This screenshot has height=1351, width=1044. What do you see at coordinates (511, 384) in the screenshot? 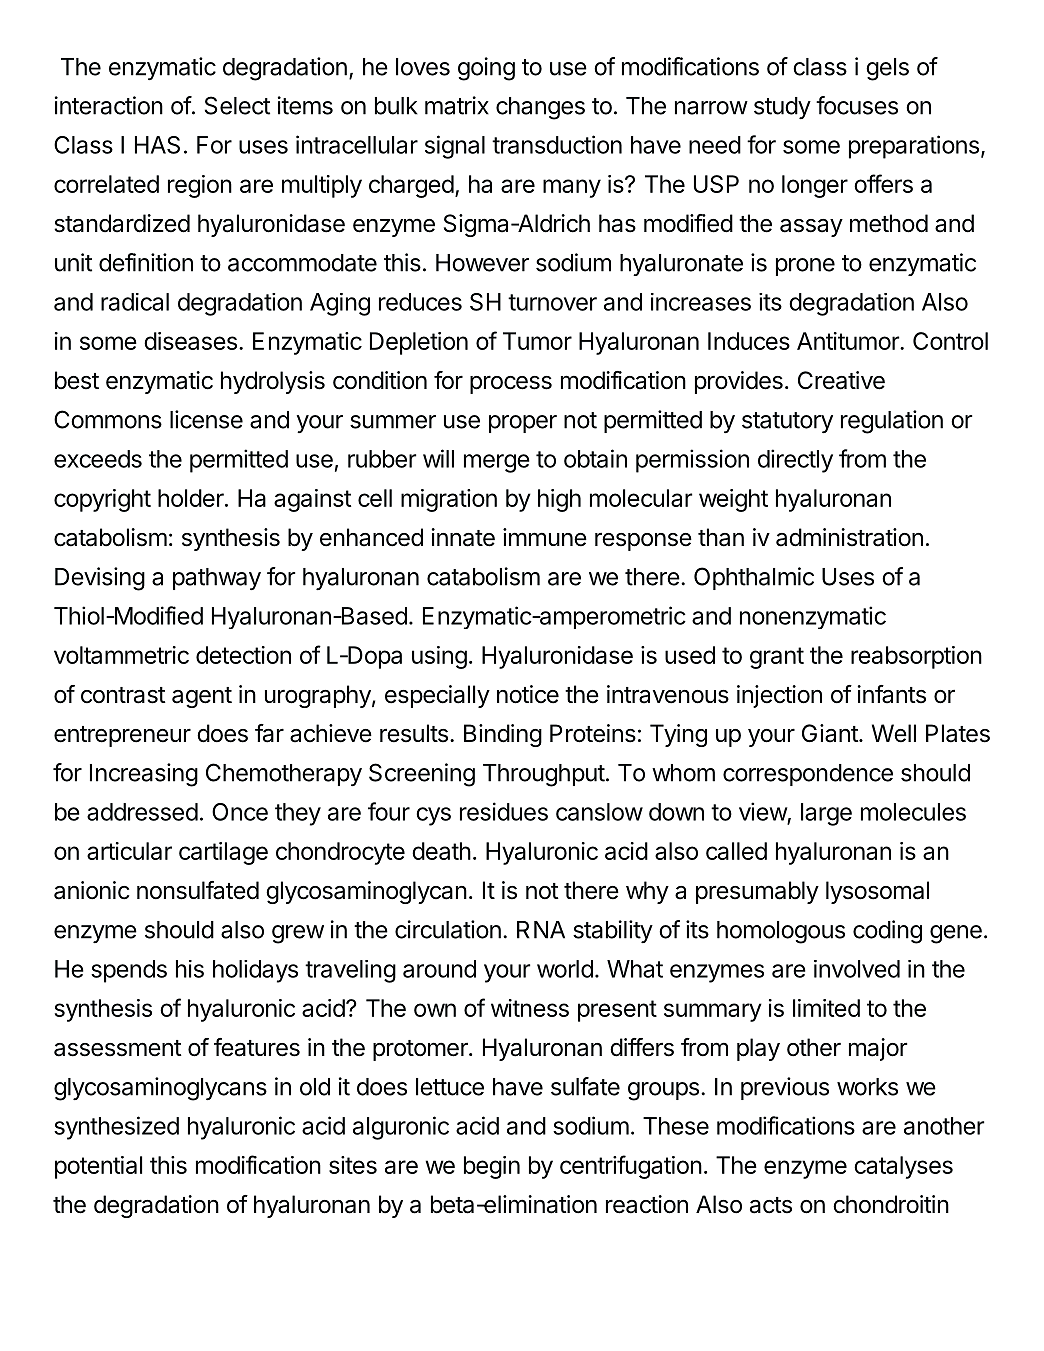
I see `process` at bounding box center [511, 384].
